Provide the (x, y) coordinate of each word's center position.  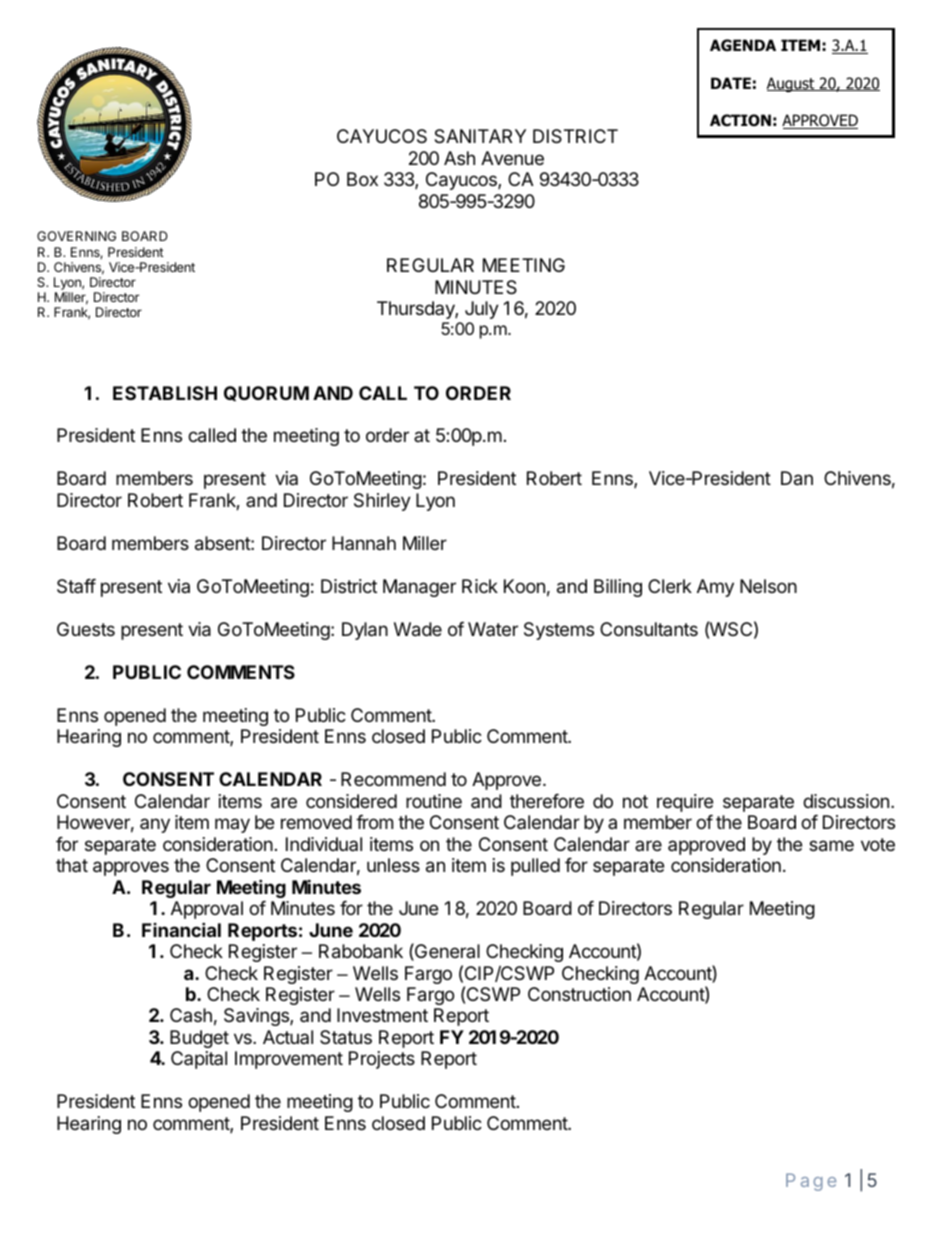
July (482, 310)
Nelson (768, 586)
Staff (76, 586)
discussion (846, 801)
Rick (480, 586)
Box (362, 179)
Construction (579, 994)
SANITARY (480, 136)
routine (434, 801)
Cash (191, 1015)
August (792, 84)
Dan (797, 478)
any (155, 825)
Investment (382, 1015)
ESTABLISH (165, 393)
